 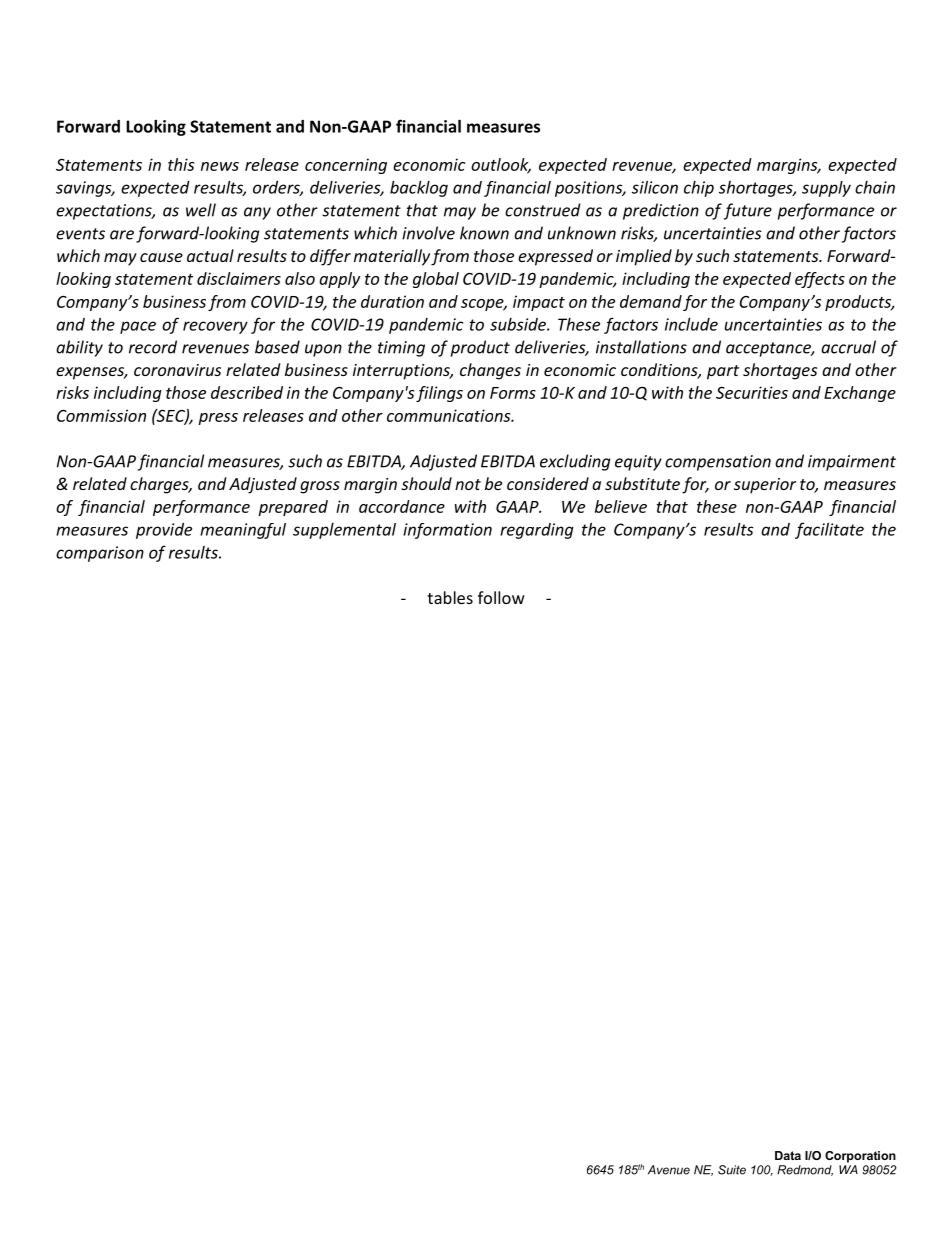 I want to click on provide, so click(x=164, y=531).
